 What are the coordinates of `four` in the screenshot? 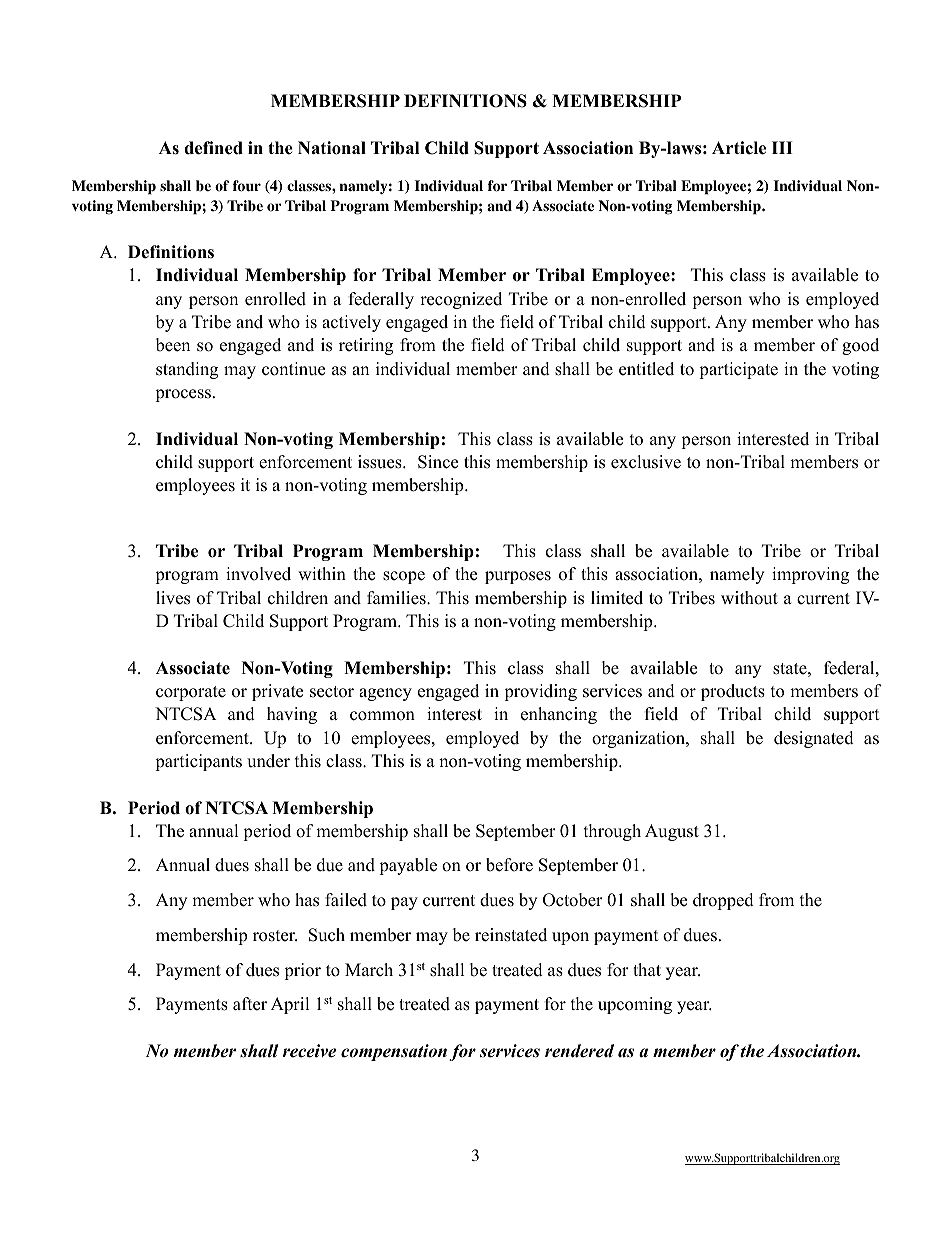 It's located at (247, 186).
